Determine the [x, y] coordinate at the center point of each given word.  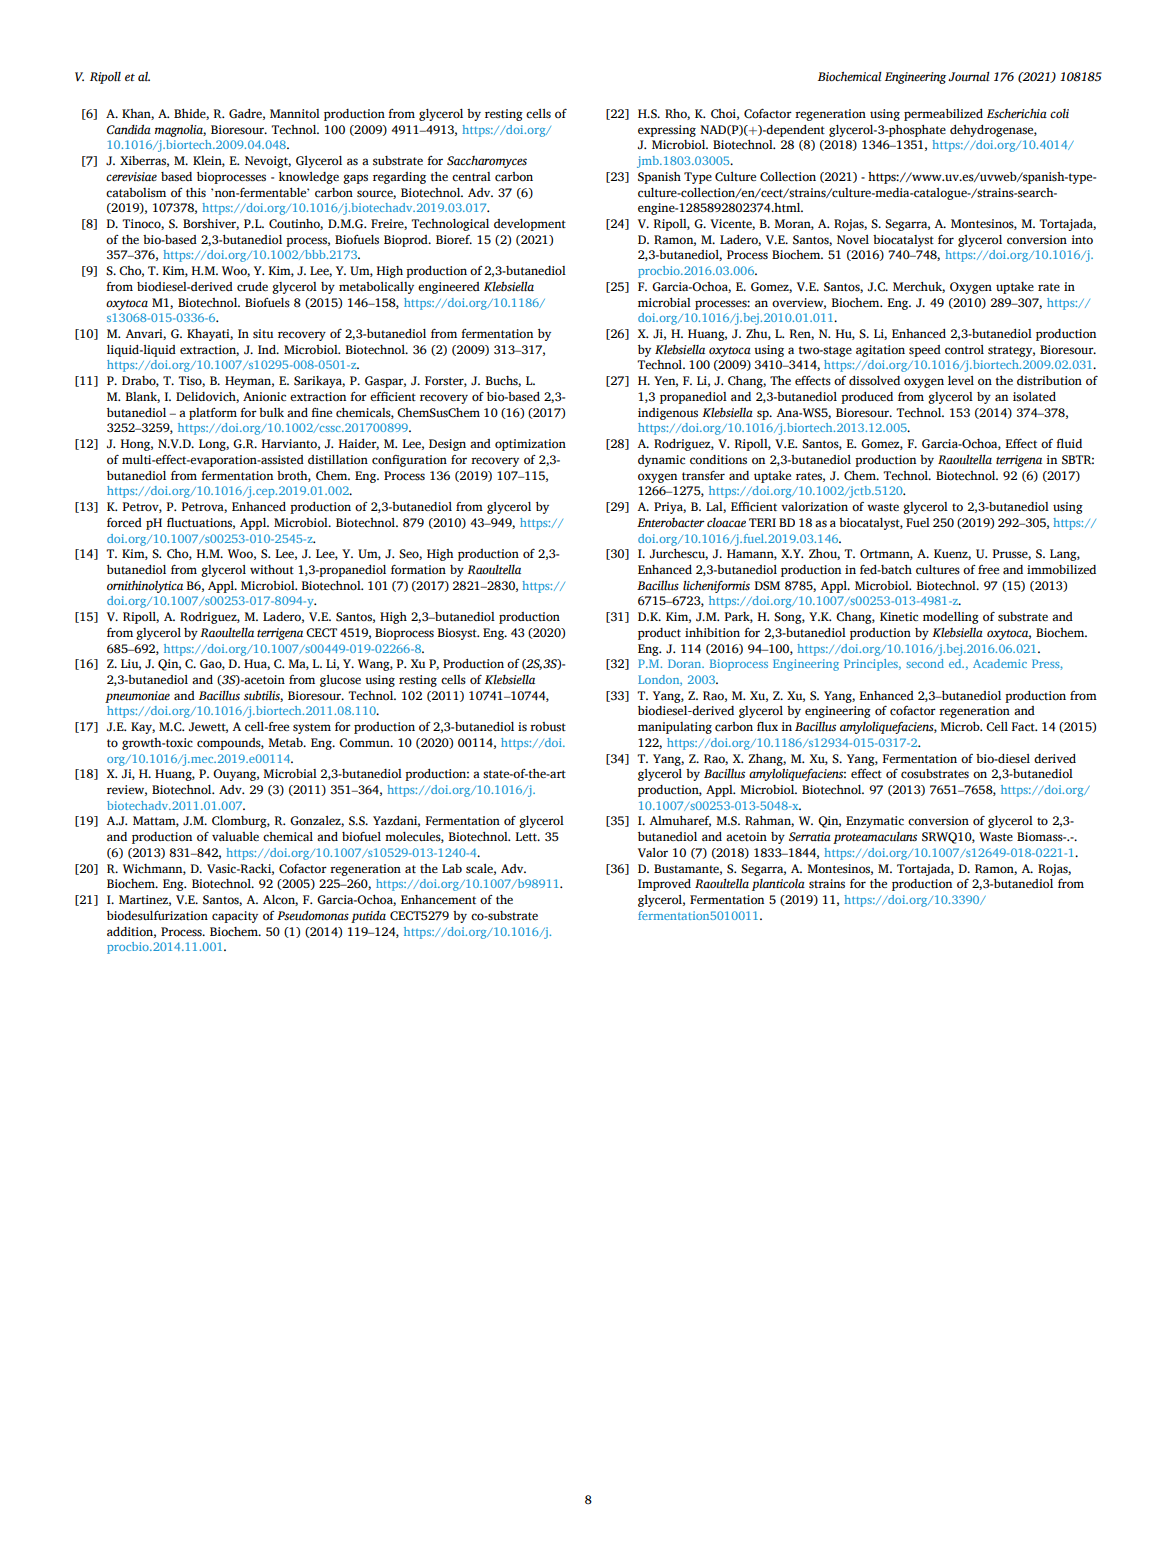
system [312, 728]
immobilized [1061, 569]
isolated [1034, 397]
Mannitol [295, 114]
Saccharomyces [487, 162]
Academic [1000, 663]
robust [548, 727]
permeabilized [943, 115]
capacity [235, 917]
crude [252, 286]
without [272, 569]
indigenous [668, 414]
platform [213, 414]
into [1082, 240]
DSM [767, 586]
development [530, 225]
